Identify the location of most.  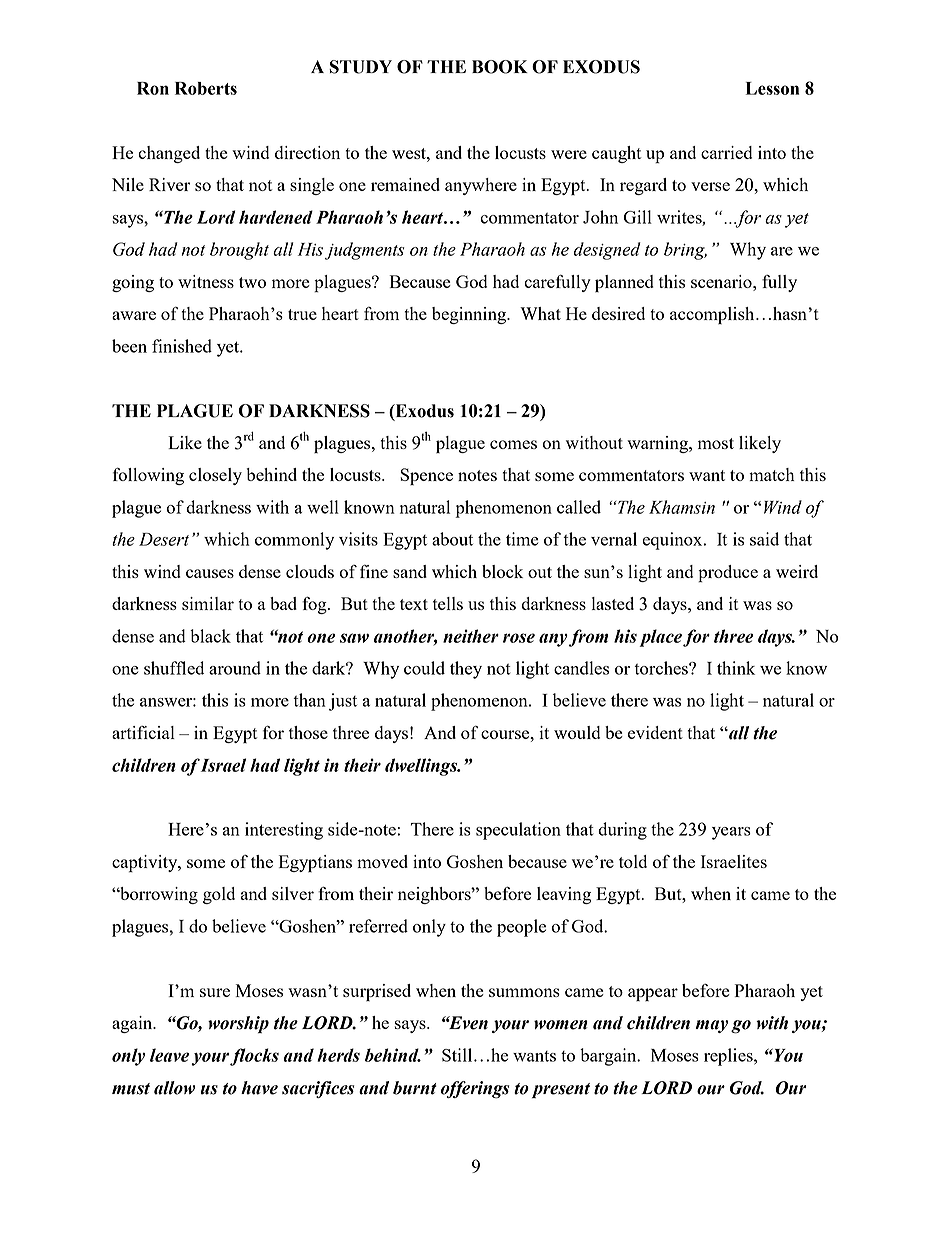
(716, 443).
